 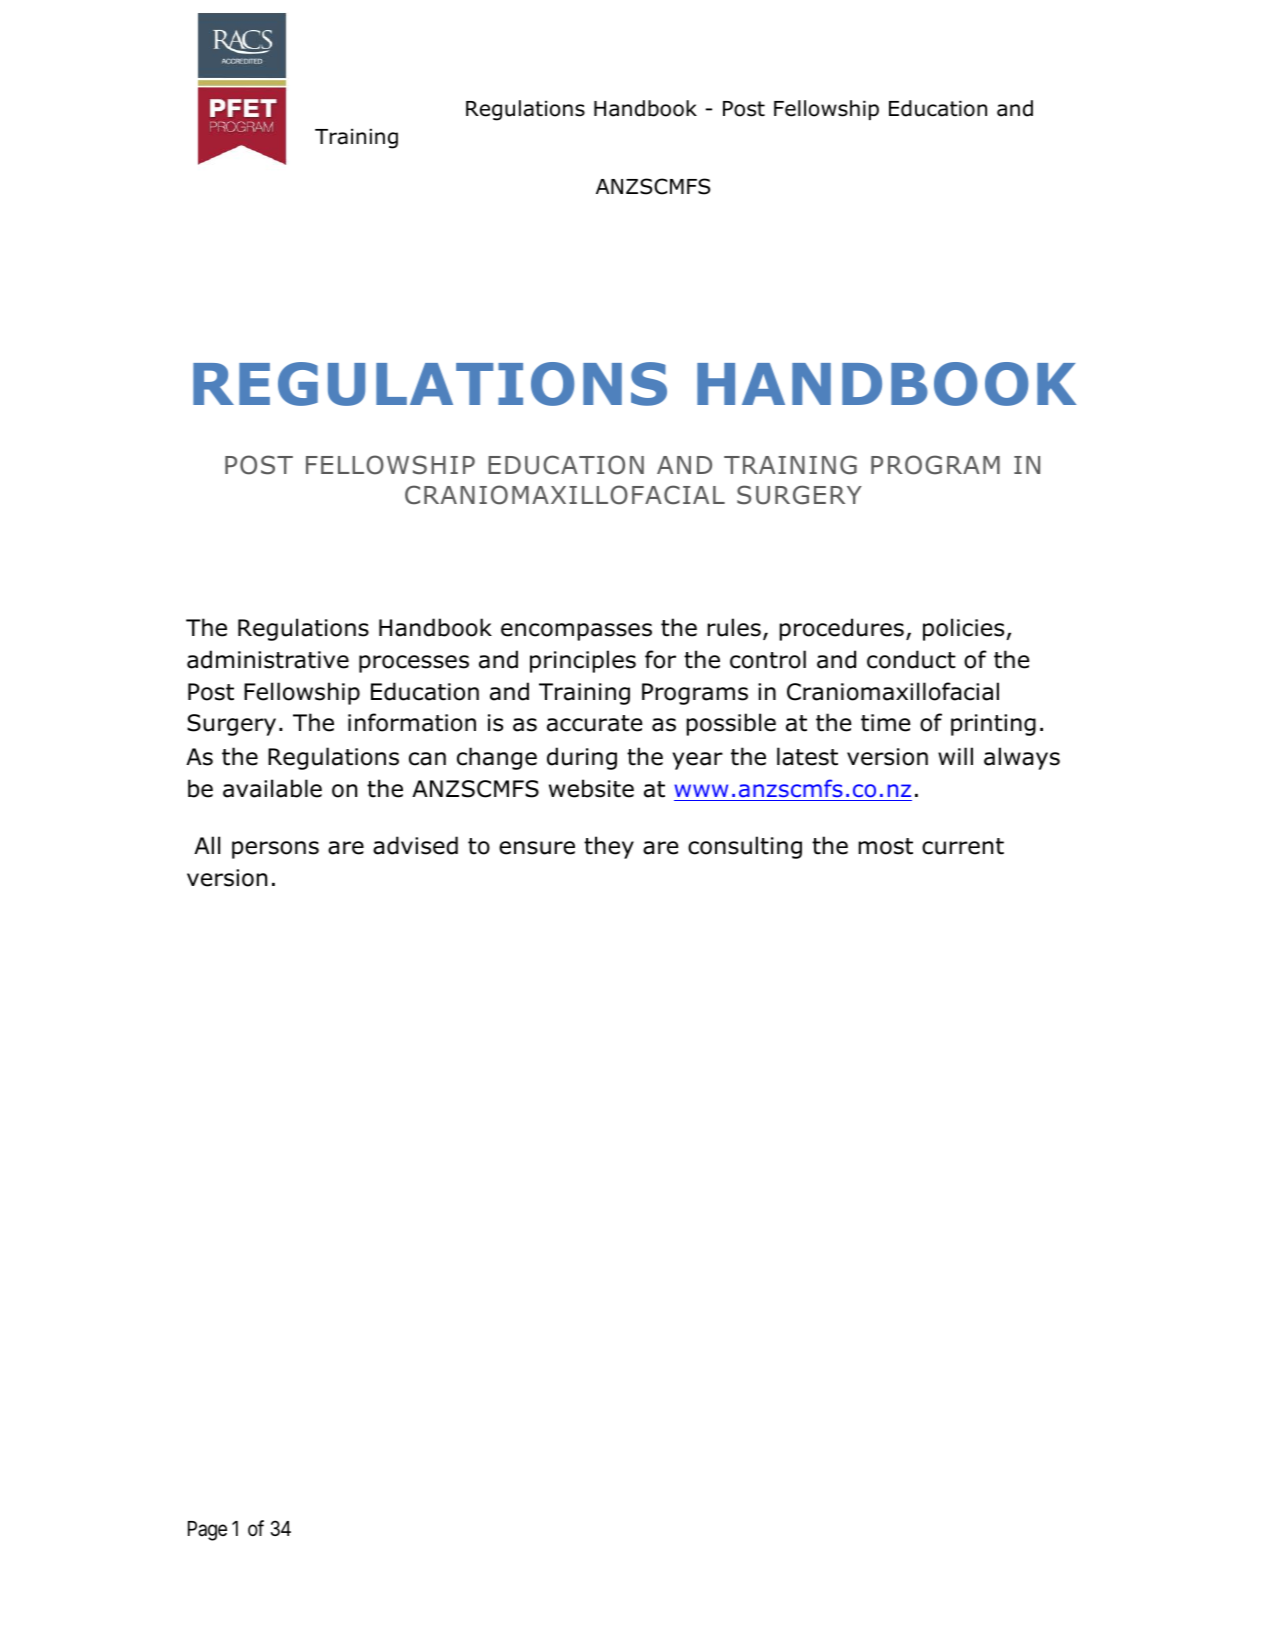 What do you see at coordinates (268, 659) in the screenshot?
I see `administrative` at bounding box center [268, 659].
